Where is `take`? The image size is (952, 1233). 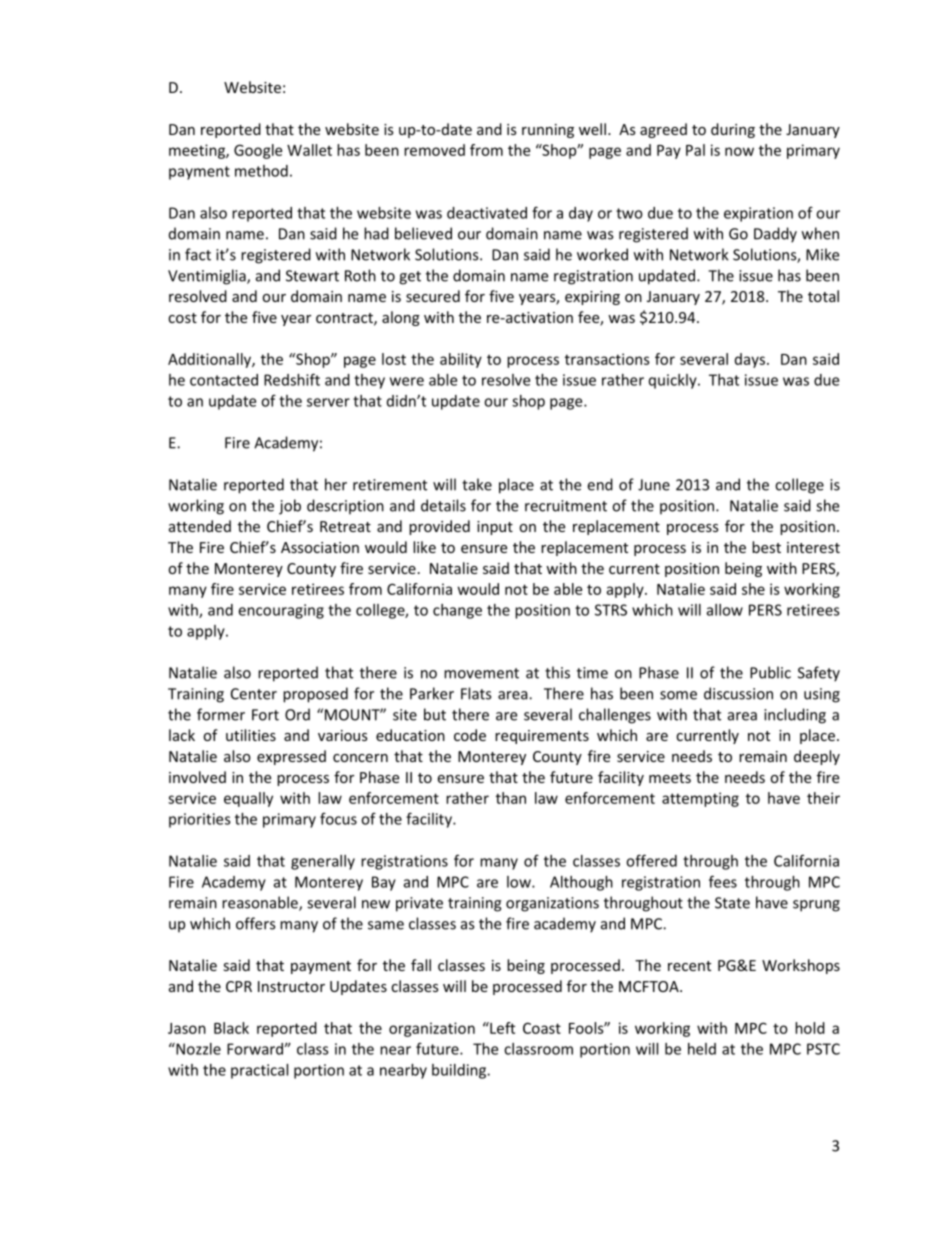
take is located at coordinates (477, 484).
